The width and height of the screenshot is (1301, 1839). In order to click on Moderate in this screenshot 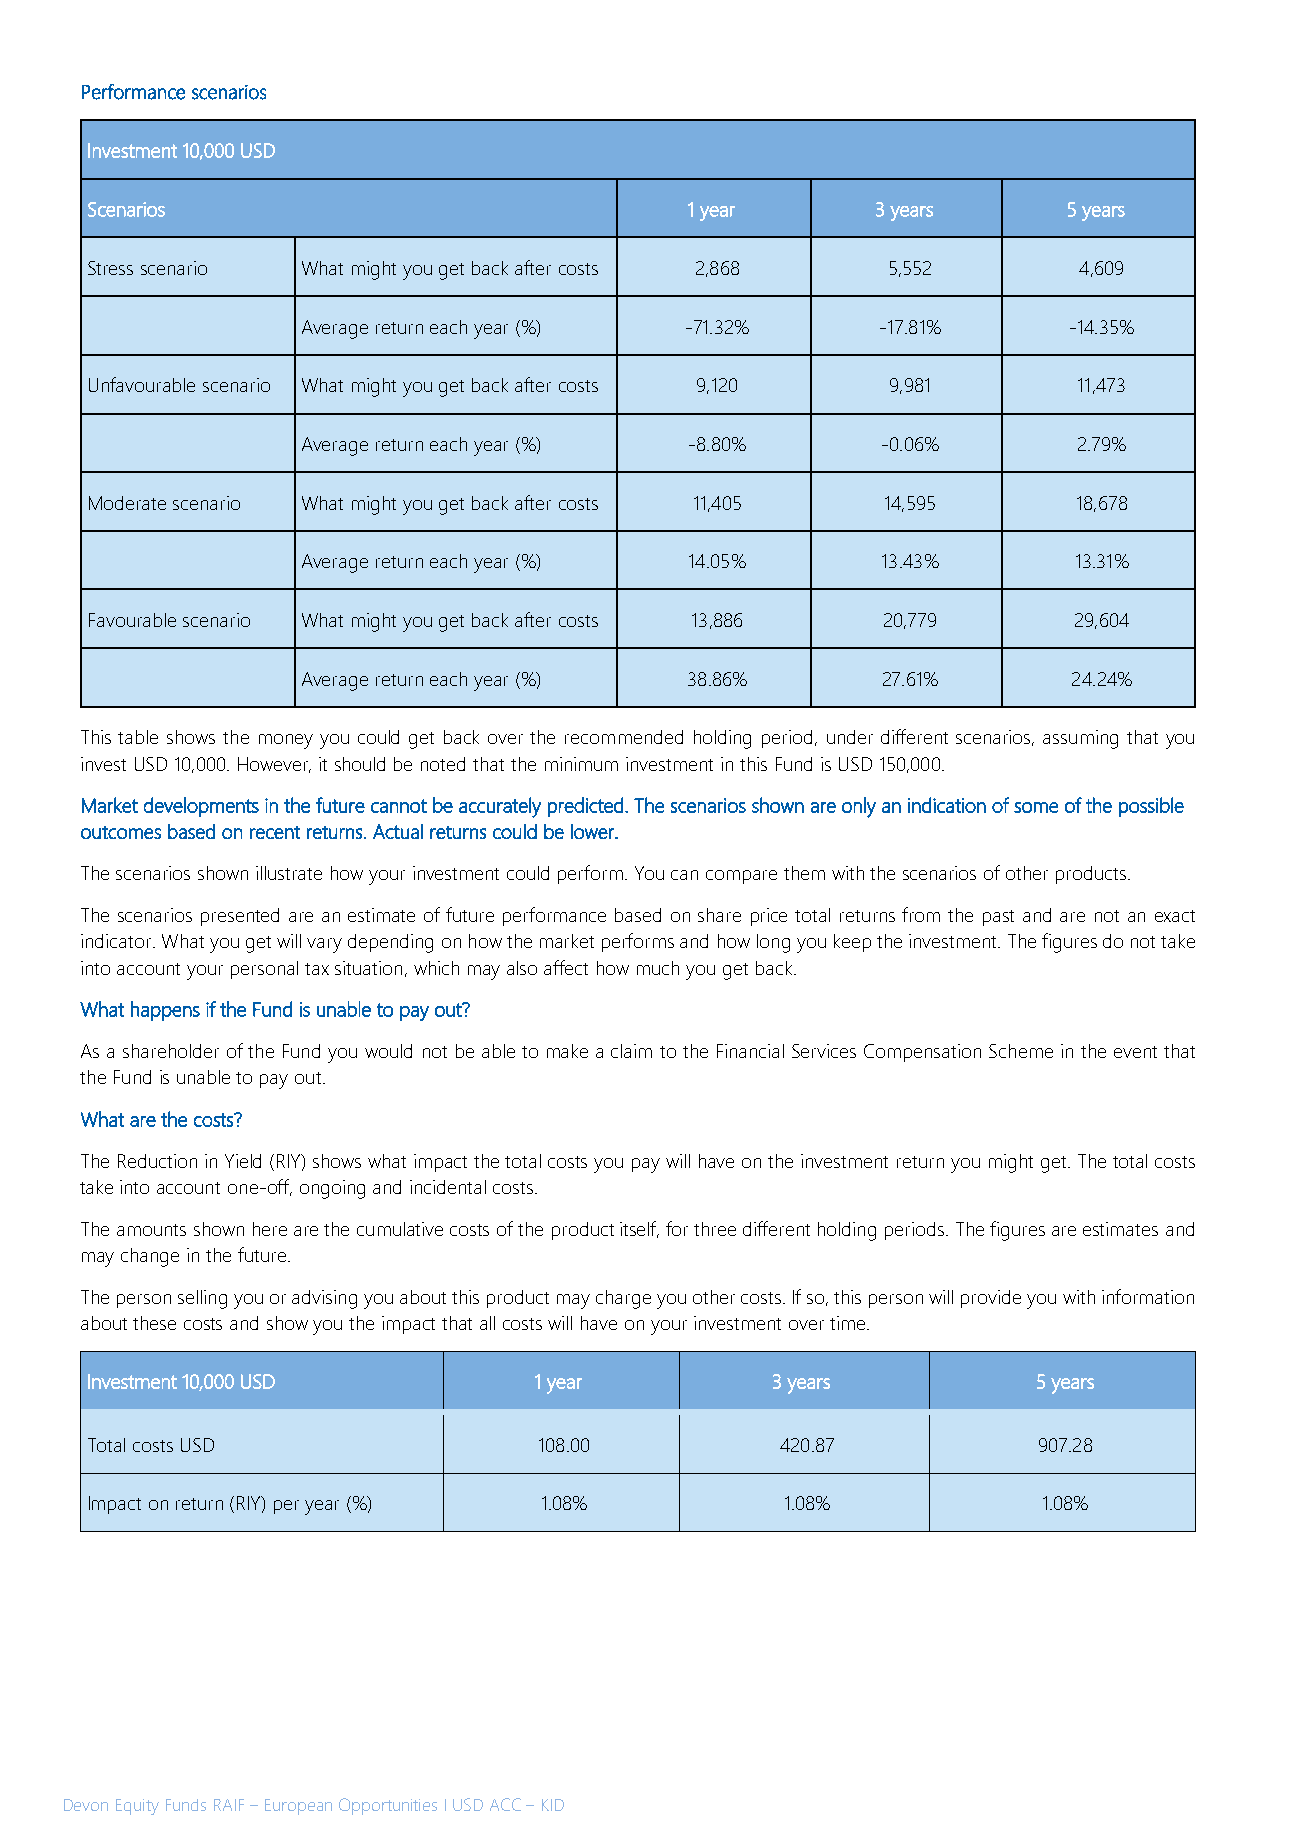, I will do `click(127, 503)`.
